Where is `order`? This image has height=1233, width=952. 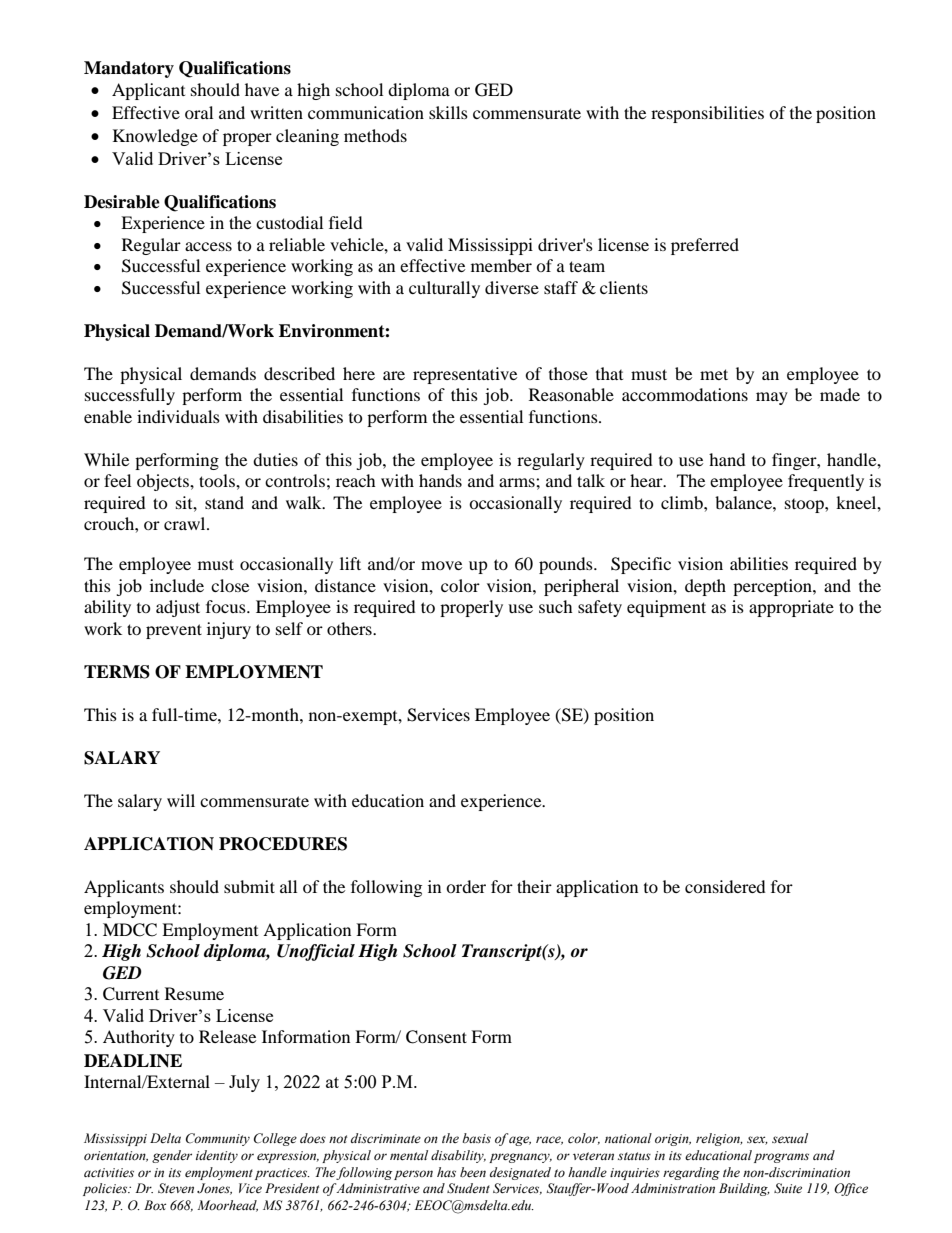
order is located at coordinates (466, 886).
